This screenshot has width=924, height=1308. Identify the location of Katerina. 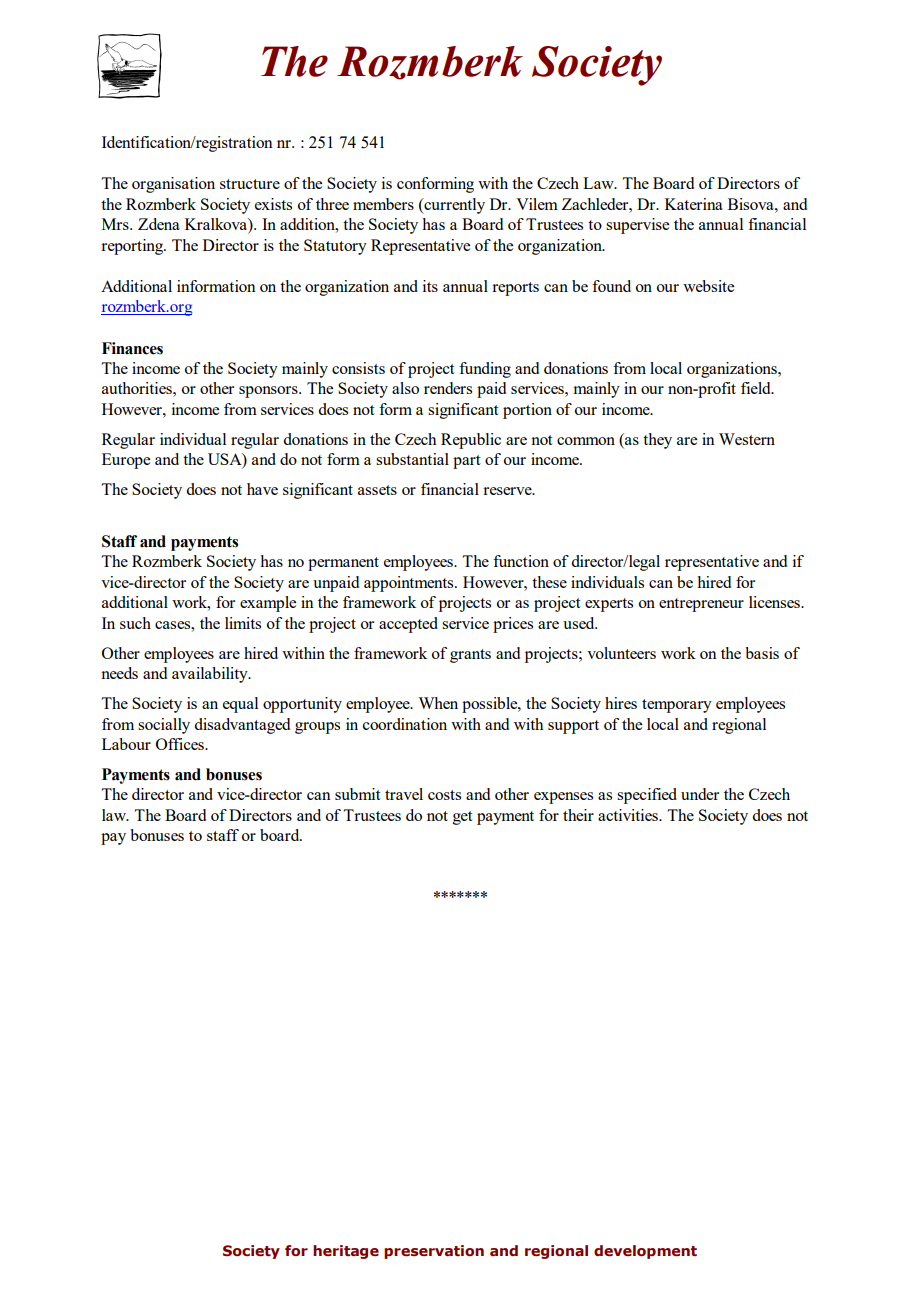
(694, 204).
